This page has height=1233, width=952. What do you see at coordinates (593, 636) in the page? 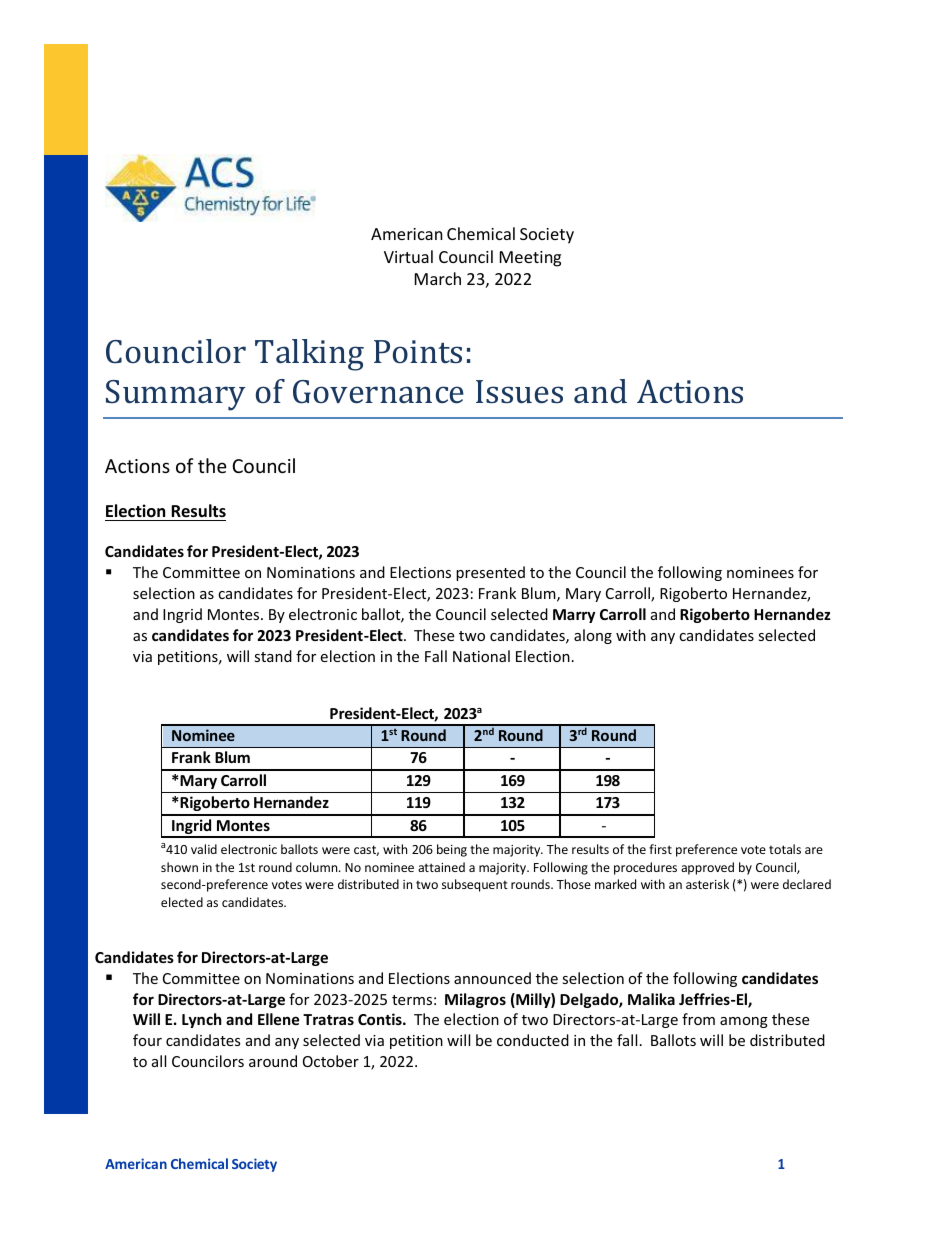
I see `along` at bounding box center [593, 636].
